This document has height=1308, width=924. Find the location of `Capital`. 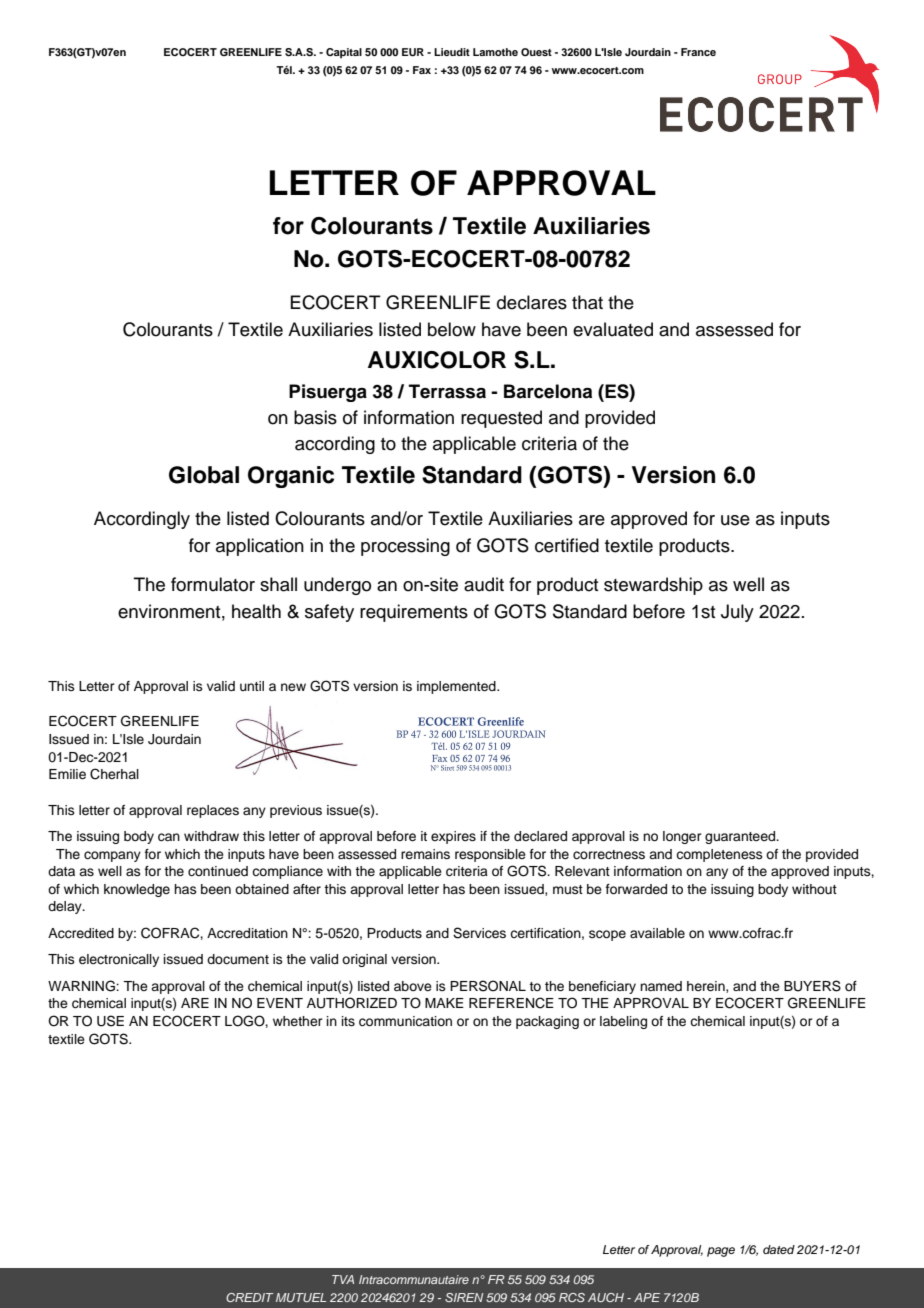

Capital is located at coordinates (344, 53).
